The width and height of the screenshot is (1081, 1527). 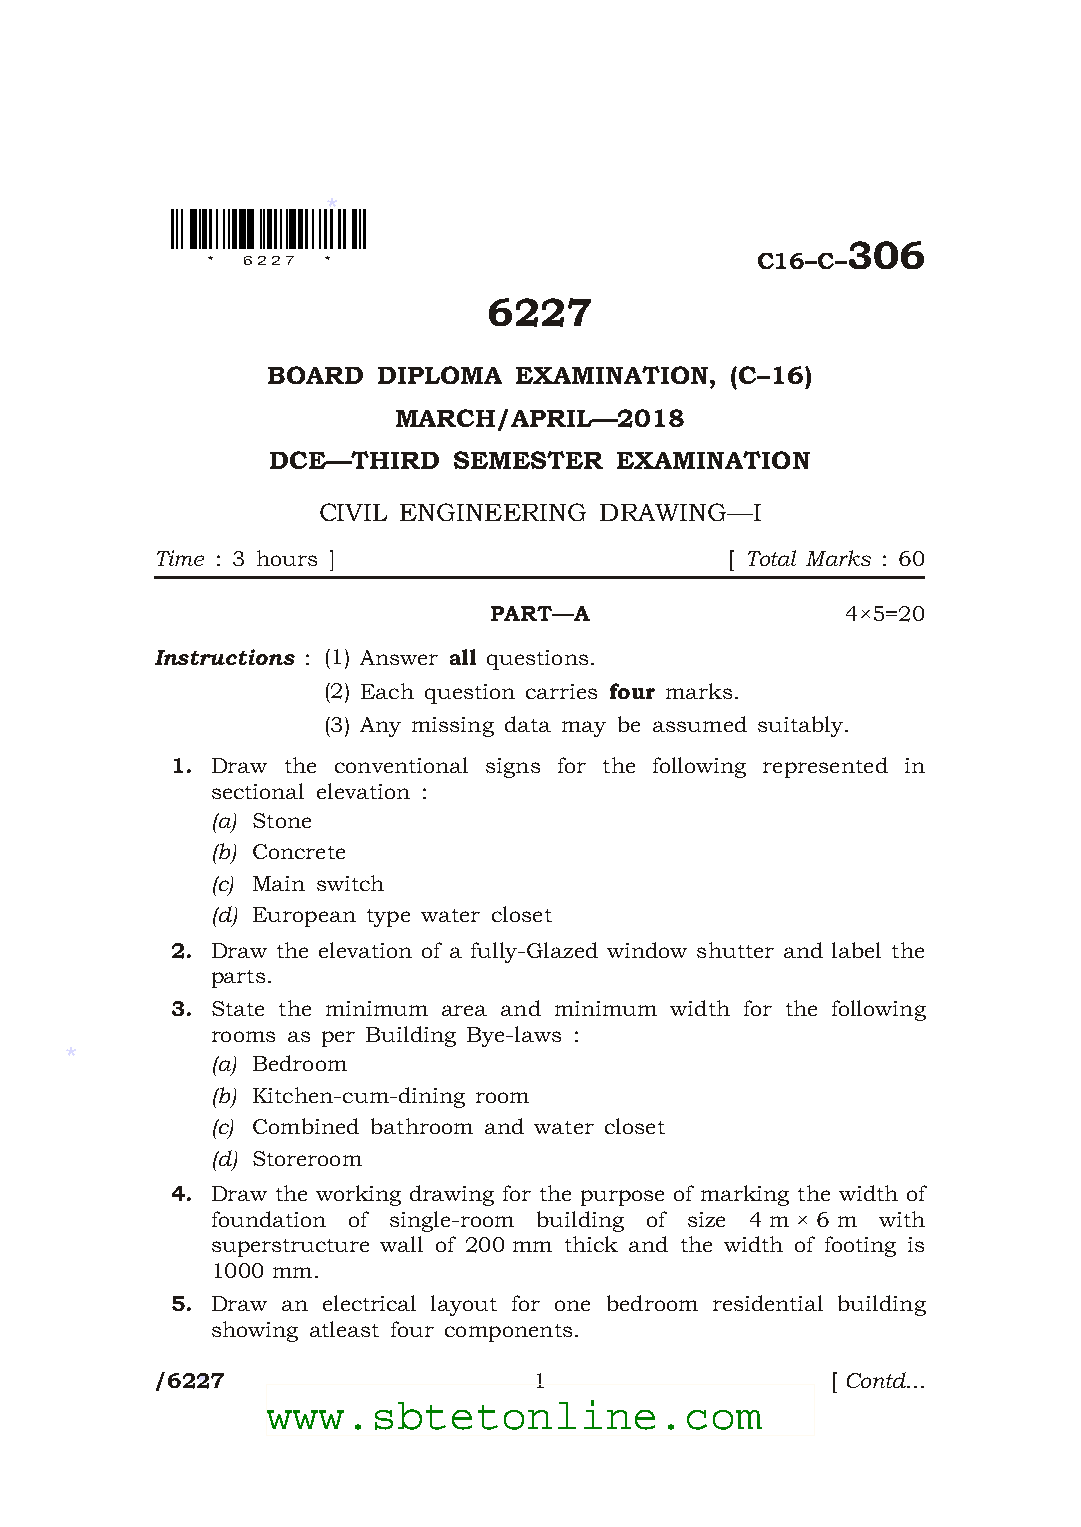 What do you see at coordinates (225, 657) in the screenshot?
I see `Instructions` at bounding box center [225, 657].
